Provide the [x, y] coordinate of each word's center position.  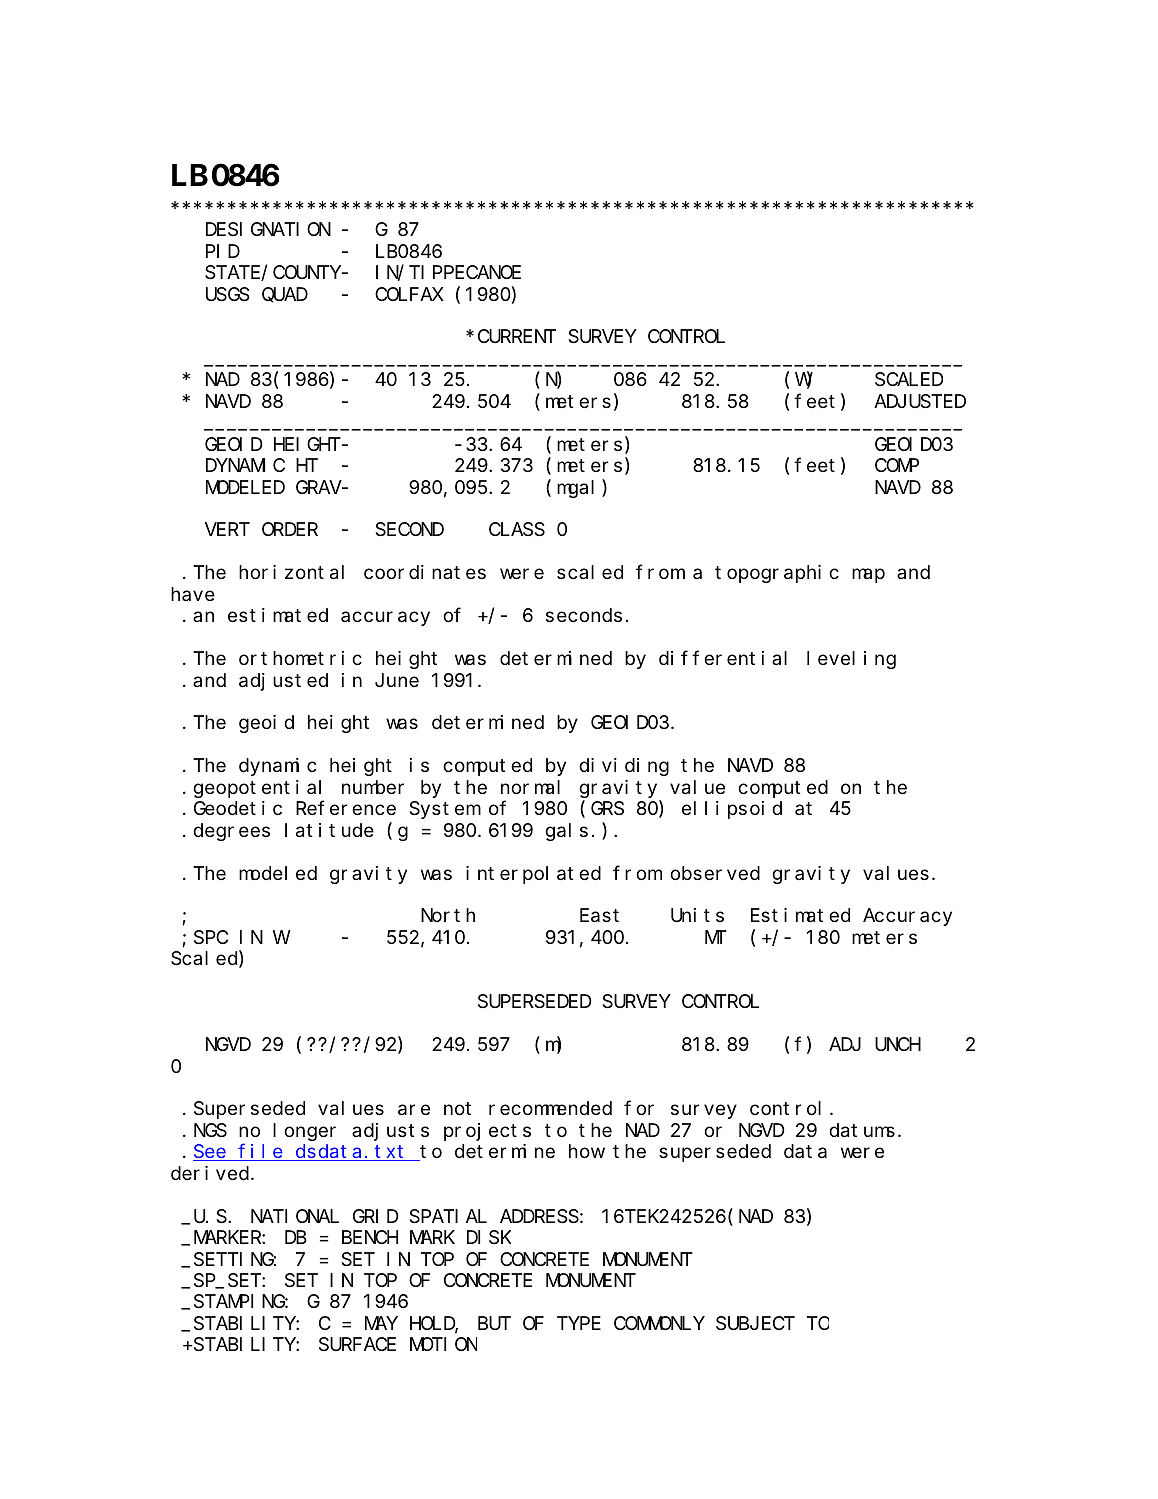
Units [697, 915]
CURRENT [517, 336]
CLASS [517, 530]
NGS [210, 1131]
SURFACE [357, 1344]
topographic [777, 574]
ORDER [290, 529]
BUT [494, 1323]
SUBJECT [755, 1323]
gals [566, 832]
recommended [550, 1108]
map [868, 576]
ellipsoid [732, 810]
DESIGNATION [268, 229]
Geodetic [238, 808]
